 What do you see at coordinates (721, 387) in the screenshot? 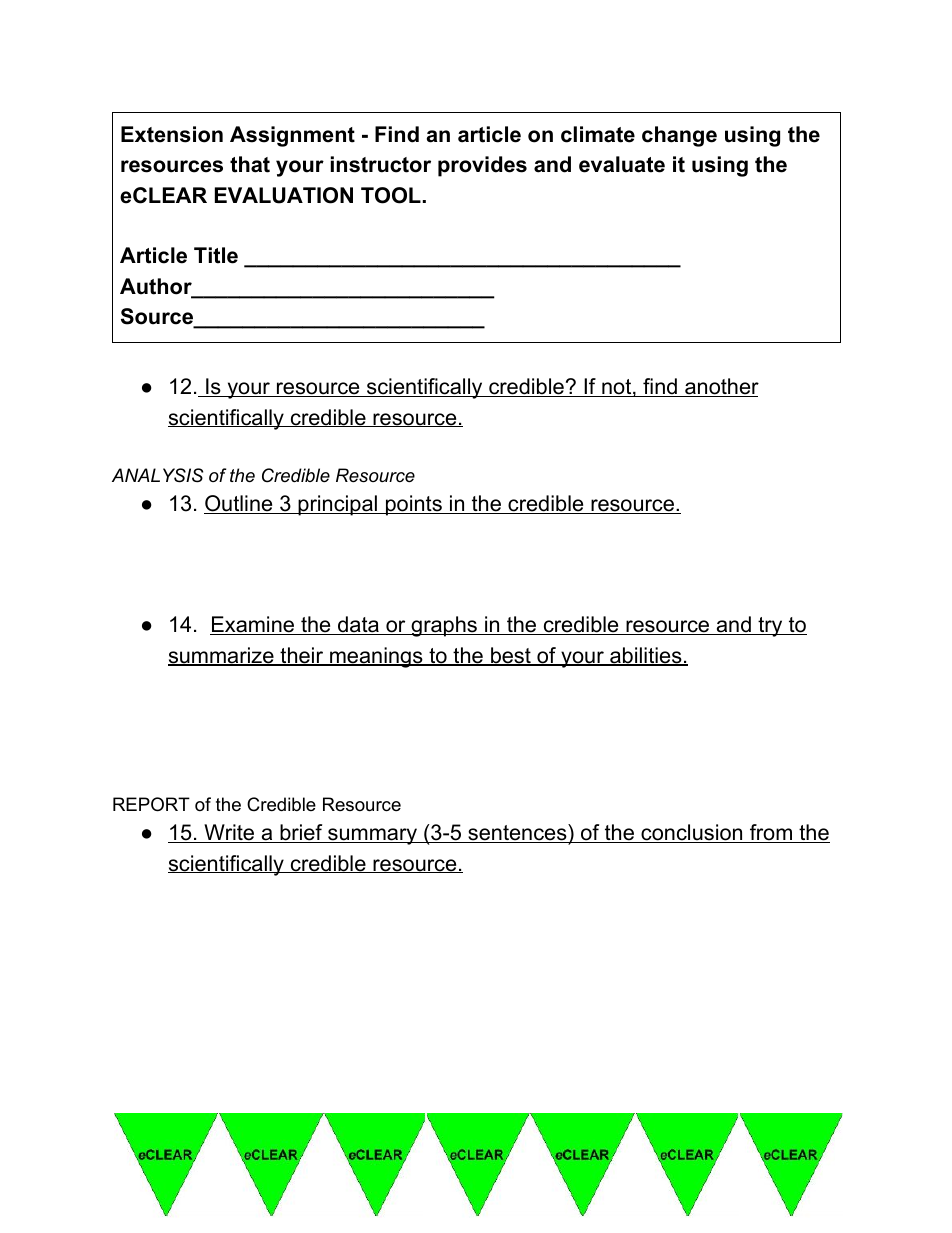
I see `another` at bounding box center [721, 387].
